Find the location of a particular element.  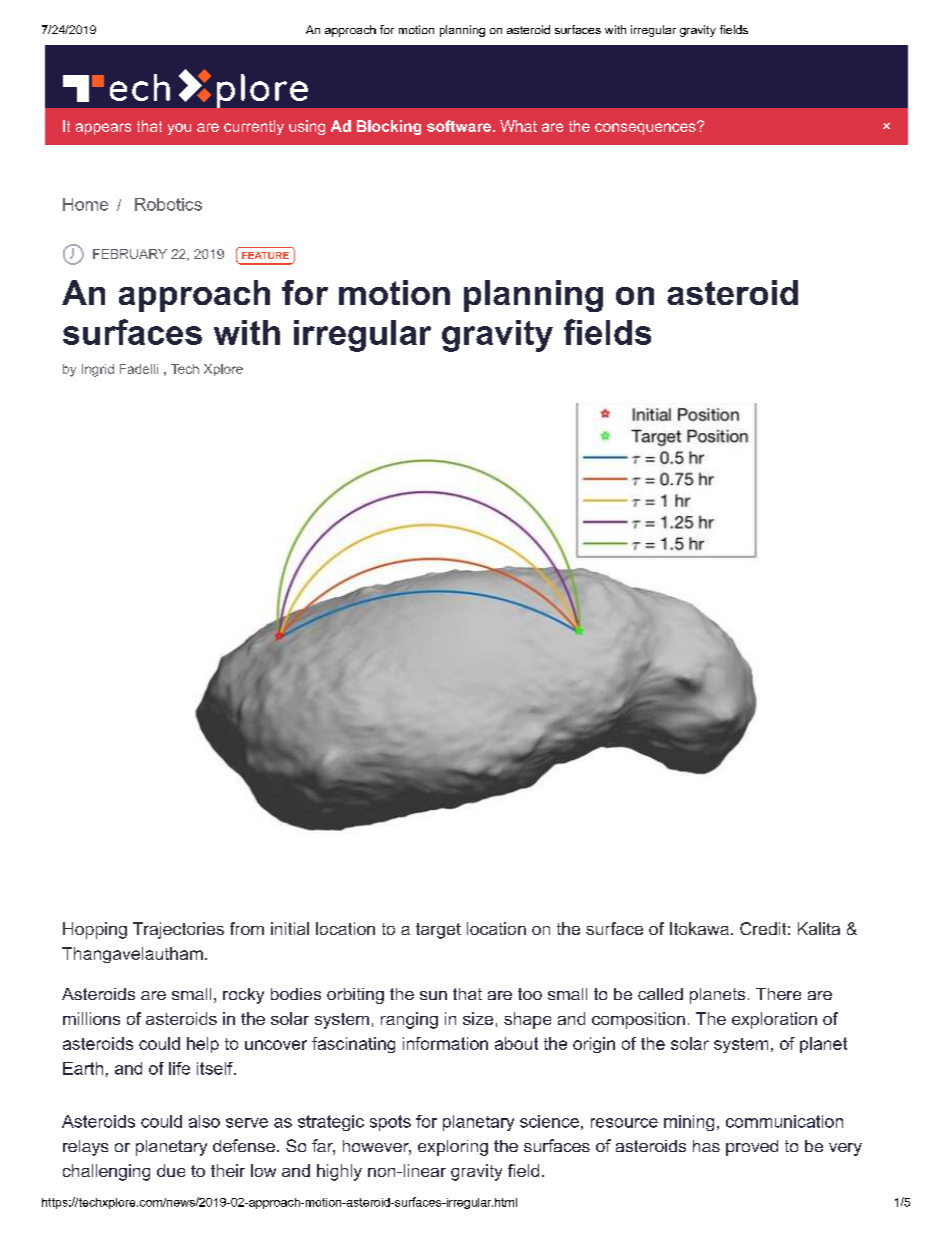

software is located at coordinates (459, 126).
